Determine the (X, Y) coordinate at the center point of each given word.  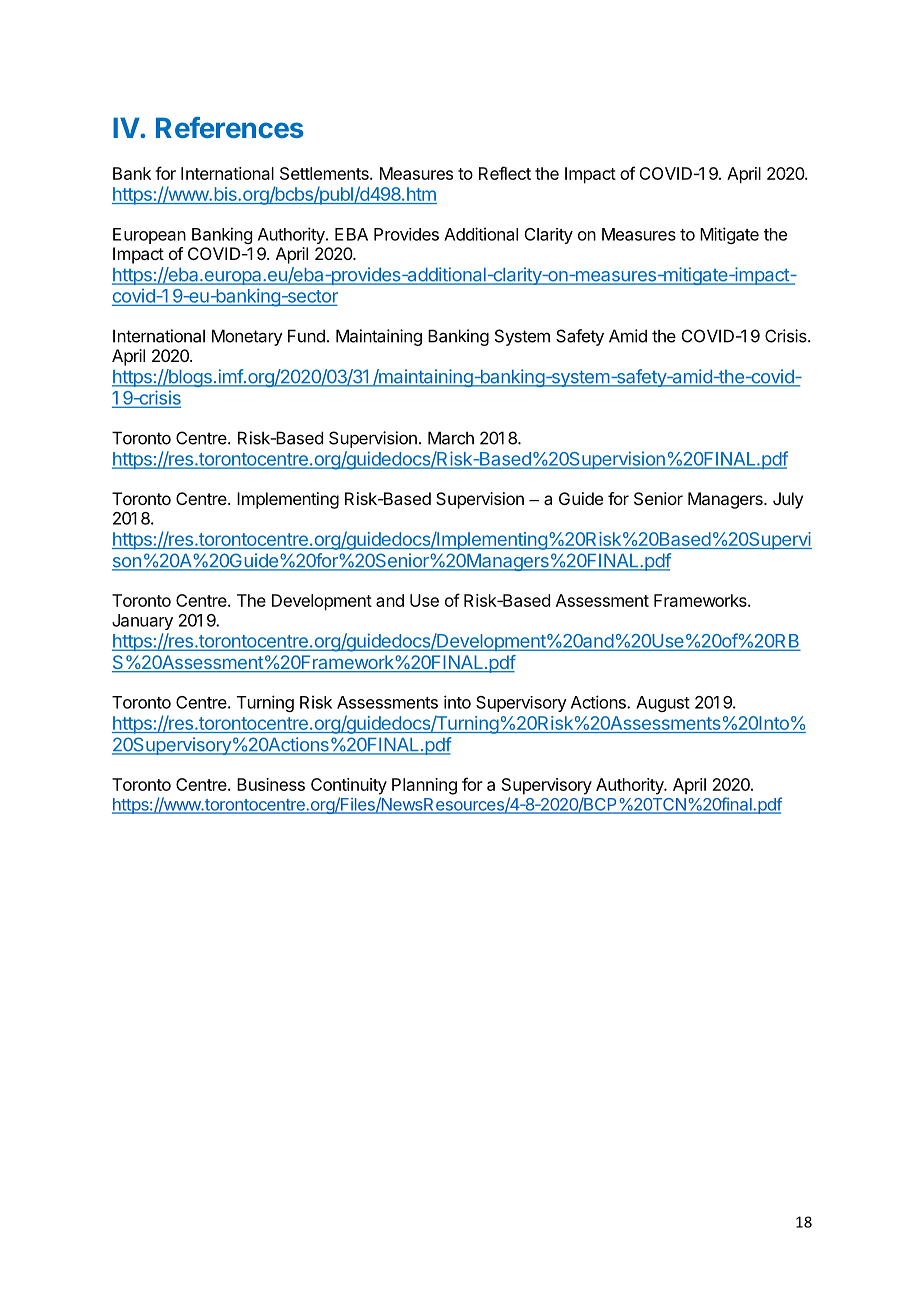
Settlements (325, 173)
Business (271, 784)
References (230, 127)
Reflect (505, 173)
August (663, 704)
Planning (424, 786)
